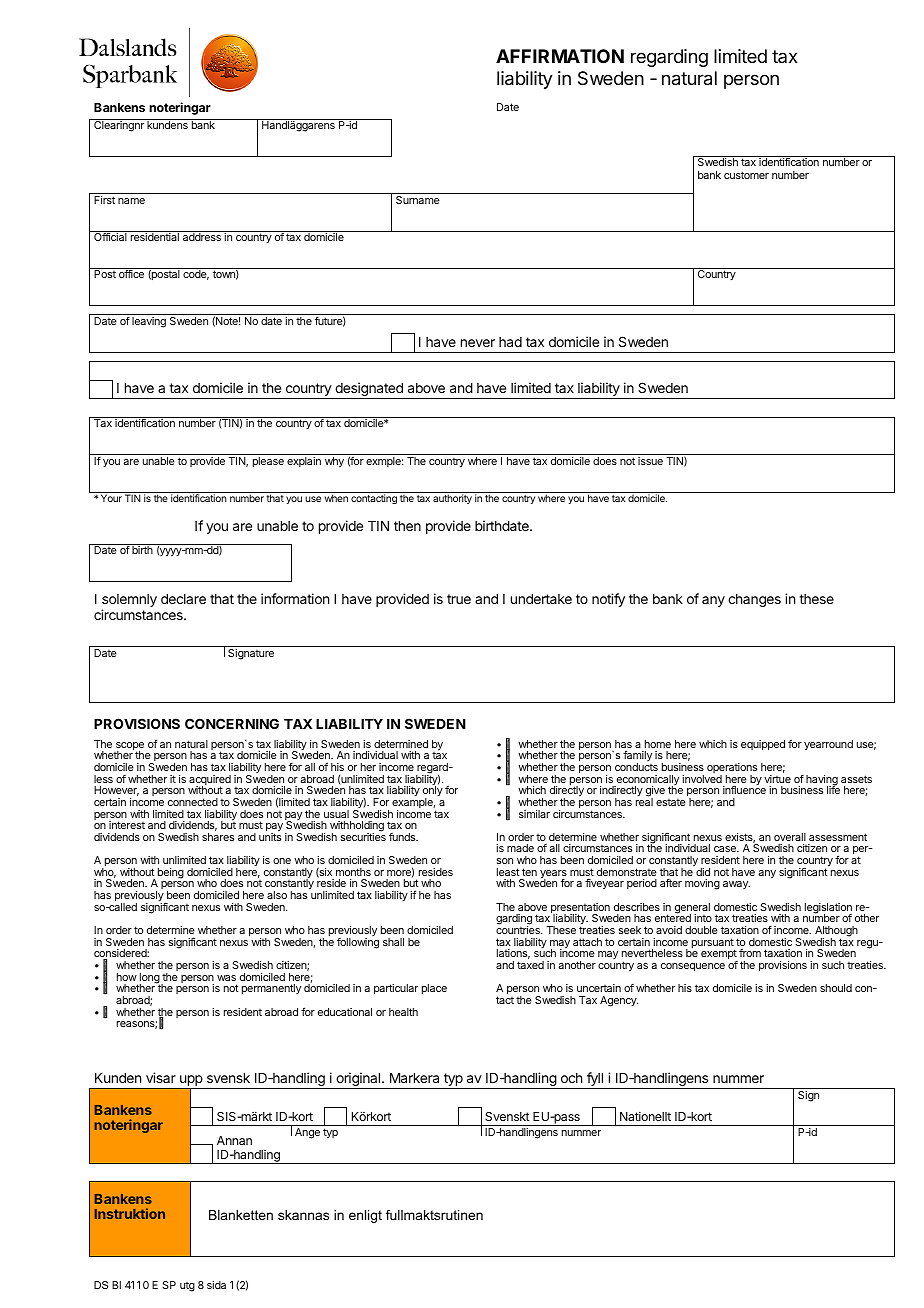 This page has width=924, height=1308. I want to click on overall, so click(790, 837).
